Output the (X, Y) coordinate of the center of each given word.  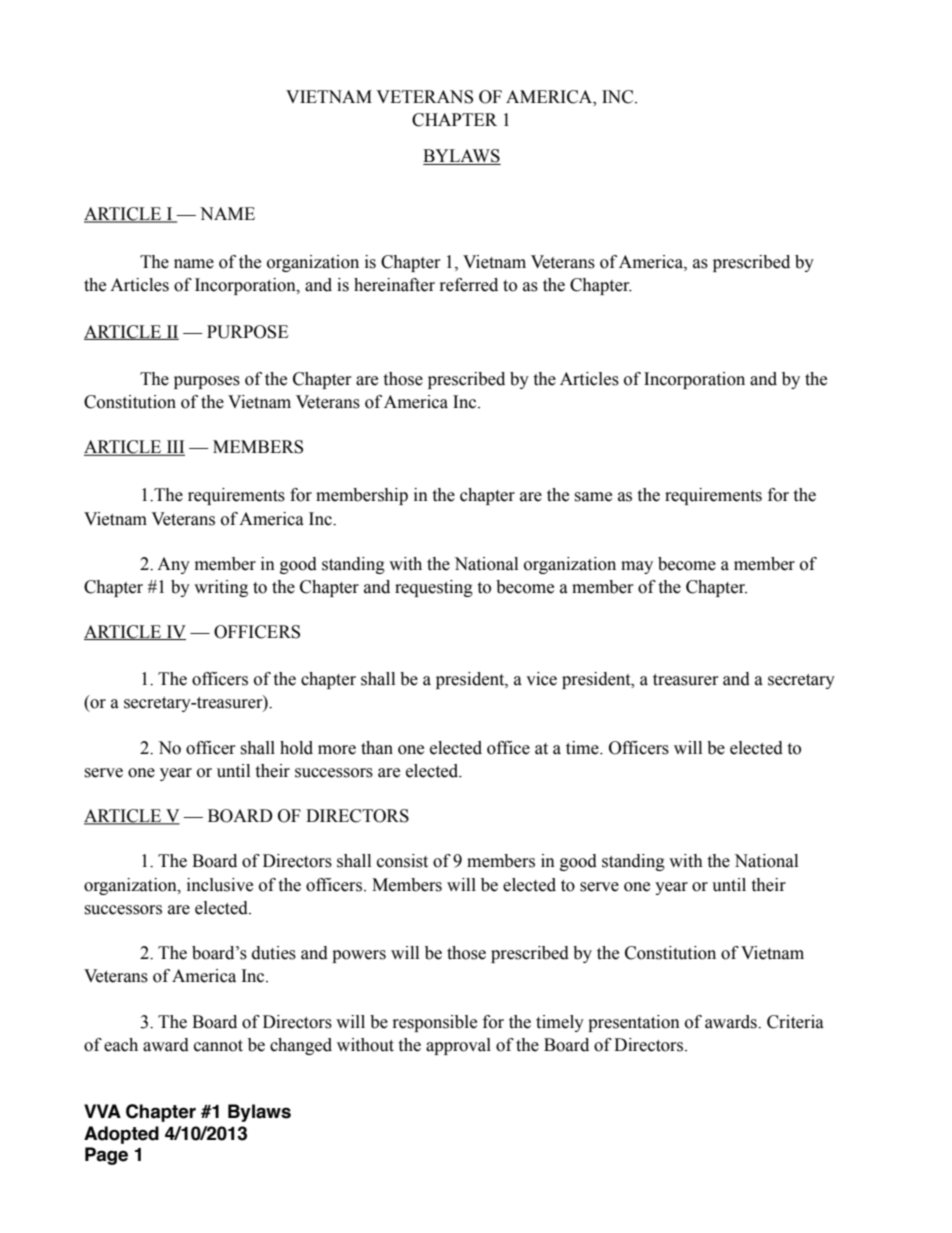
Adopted (121, 1135)
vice (541, 679)
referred (469, 285)
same (593, 497)
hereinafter (394, 285)
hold (296, 748)
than (377, 748)
